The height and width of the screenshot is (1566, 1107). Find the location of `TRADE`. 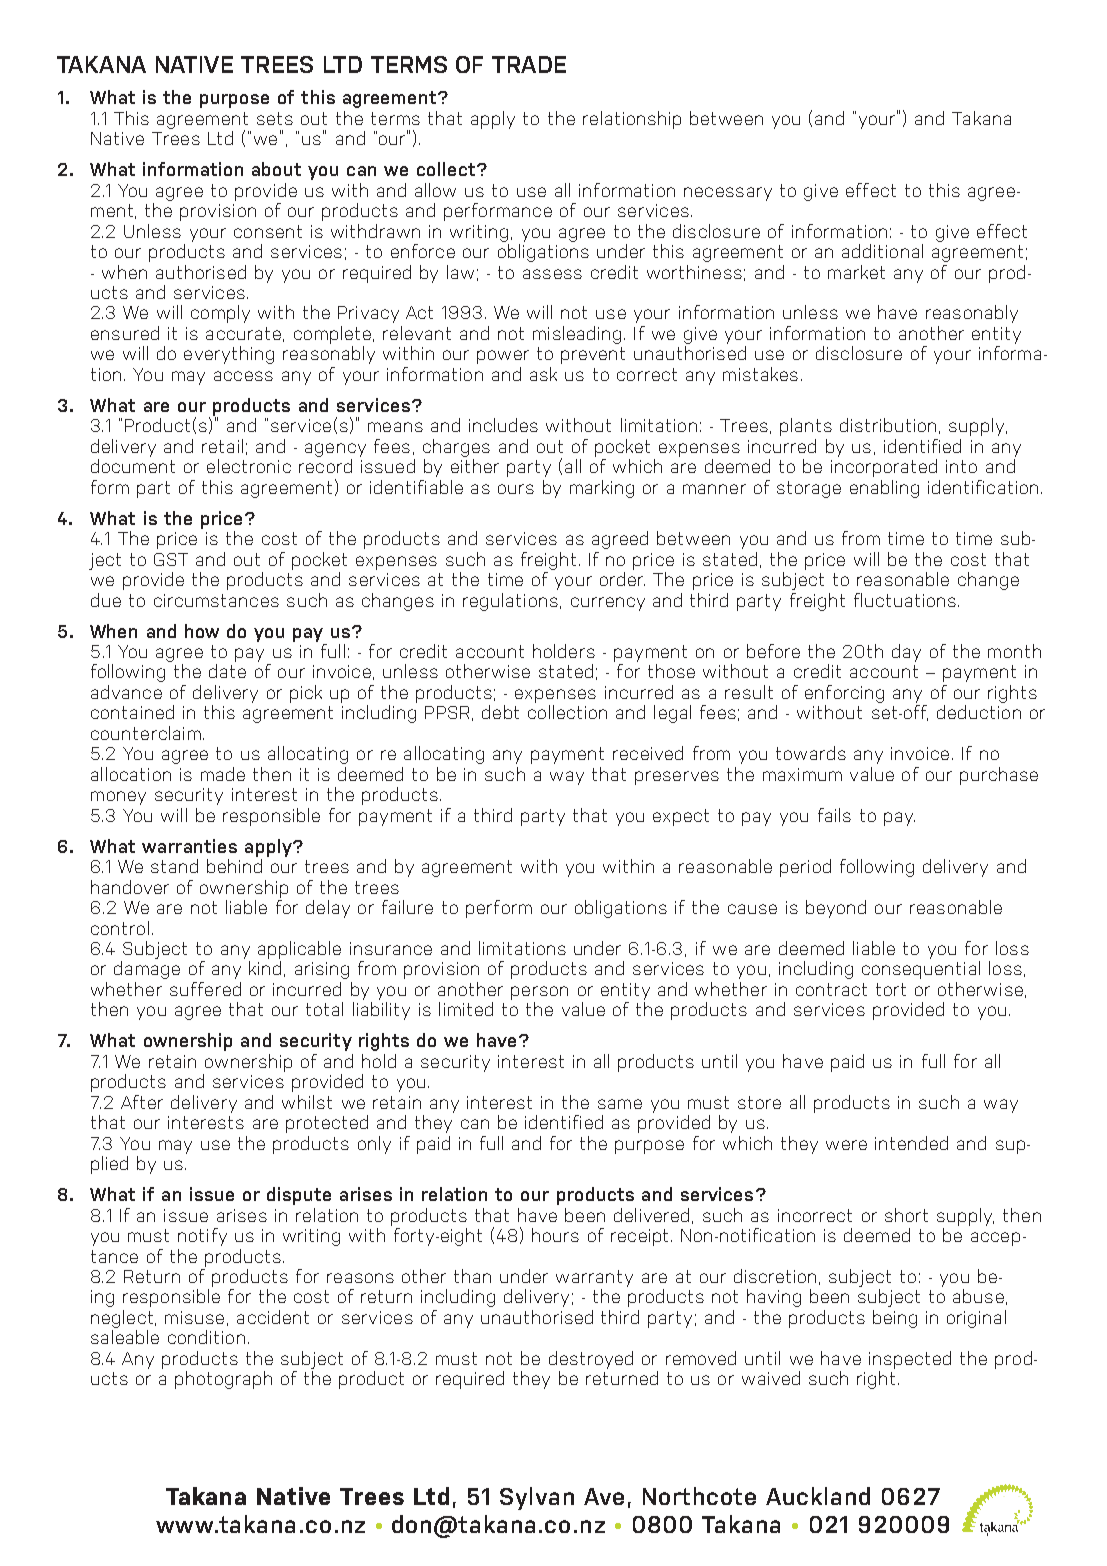

TRADE is located at coordinates (529, 64).
